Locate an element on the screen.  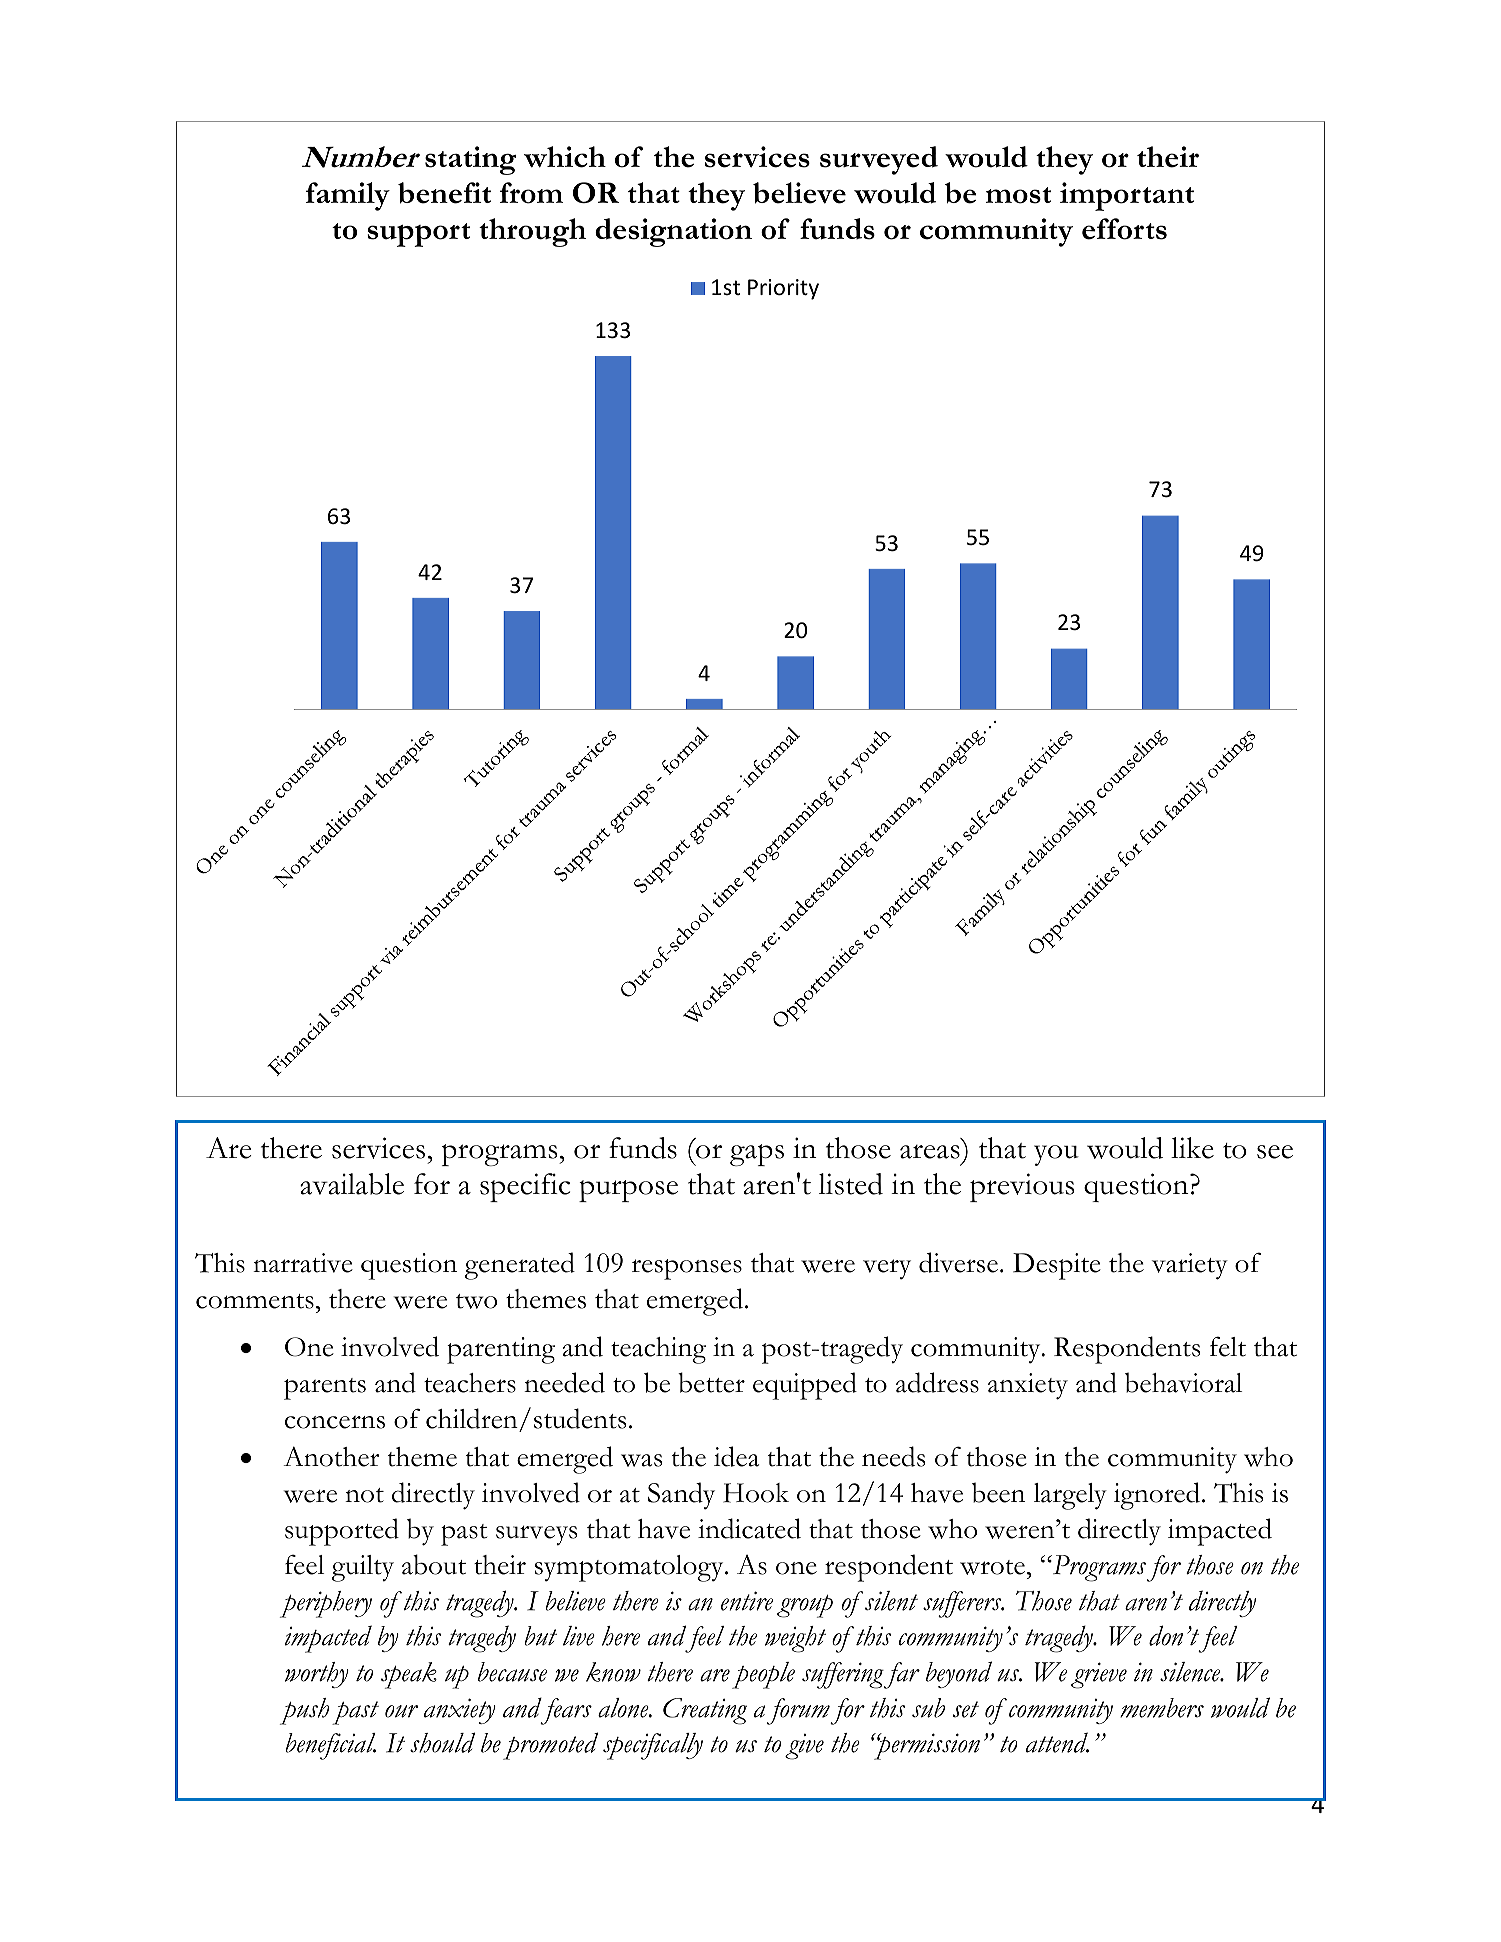
members is located at coordinates (1162, 1708).
